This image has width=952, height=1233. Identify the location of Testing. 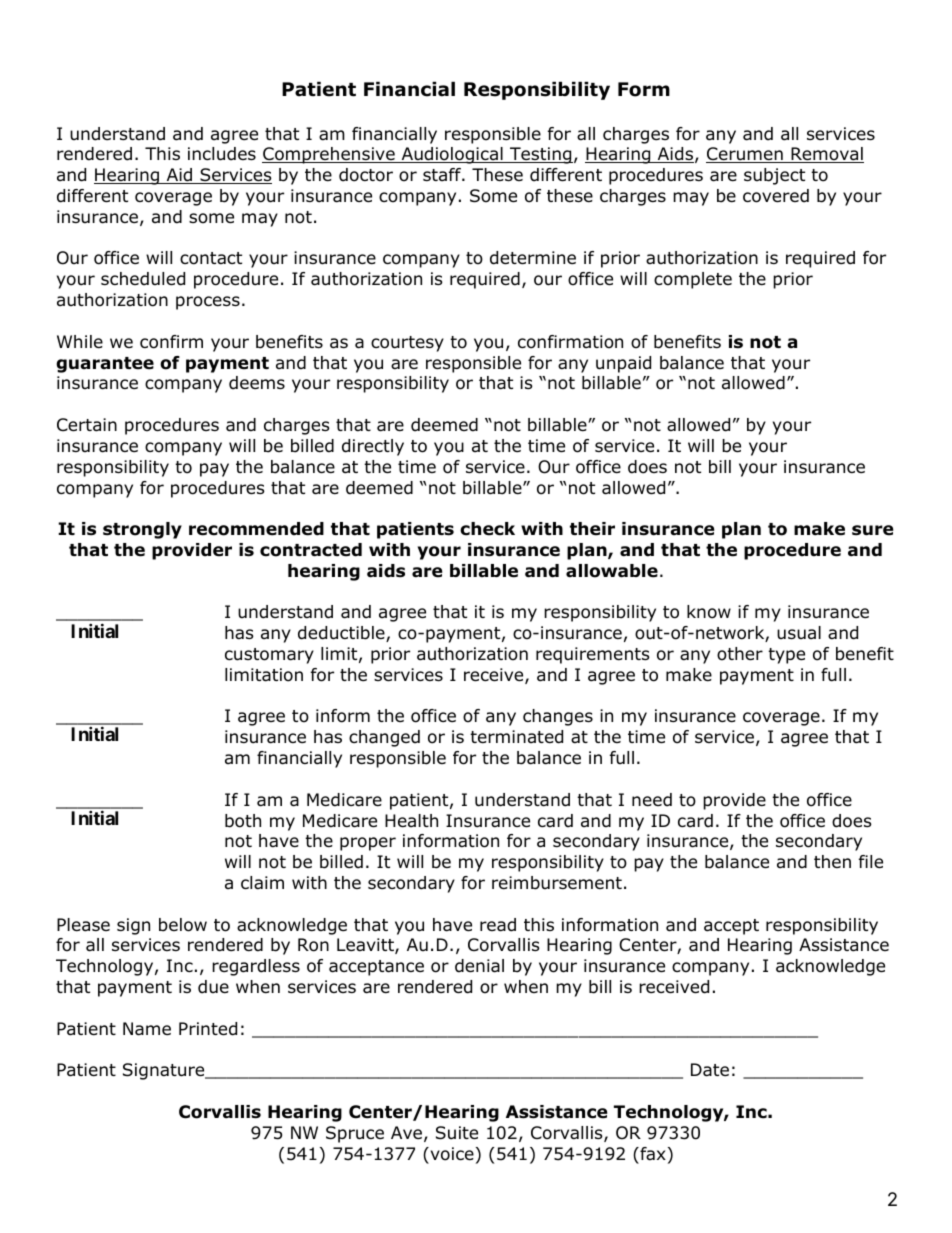
(540, 155).
